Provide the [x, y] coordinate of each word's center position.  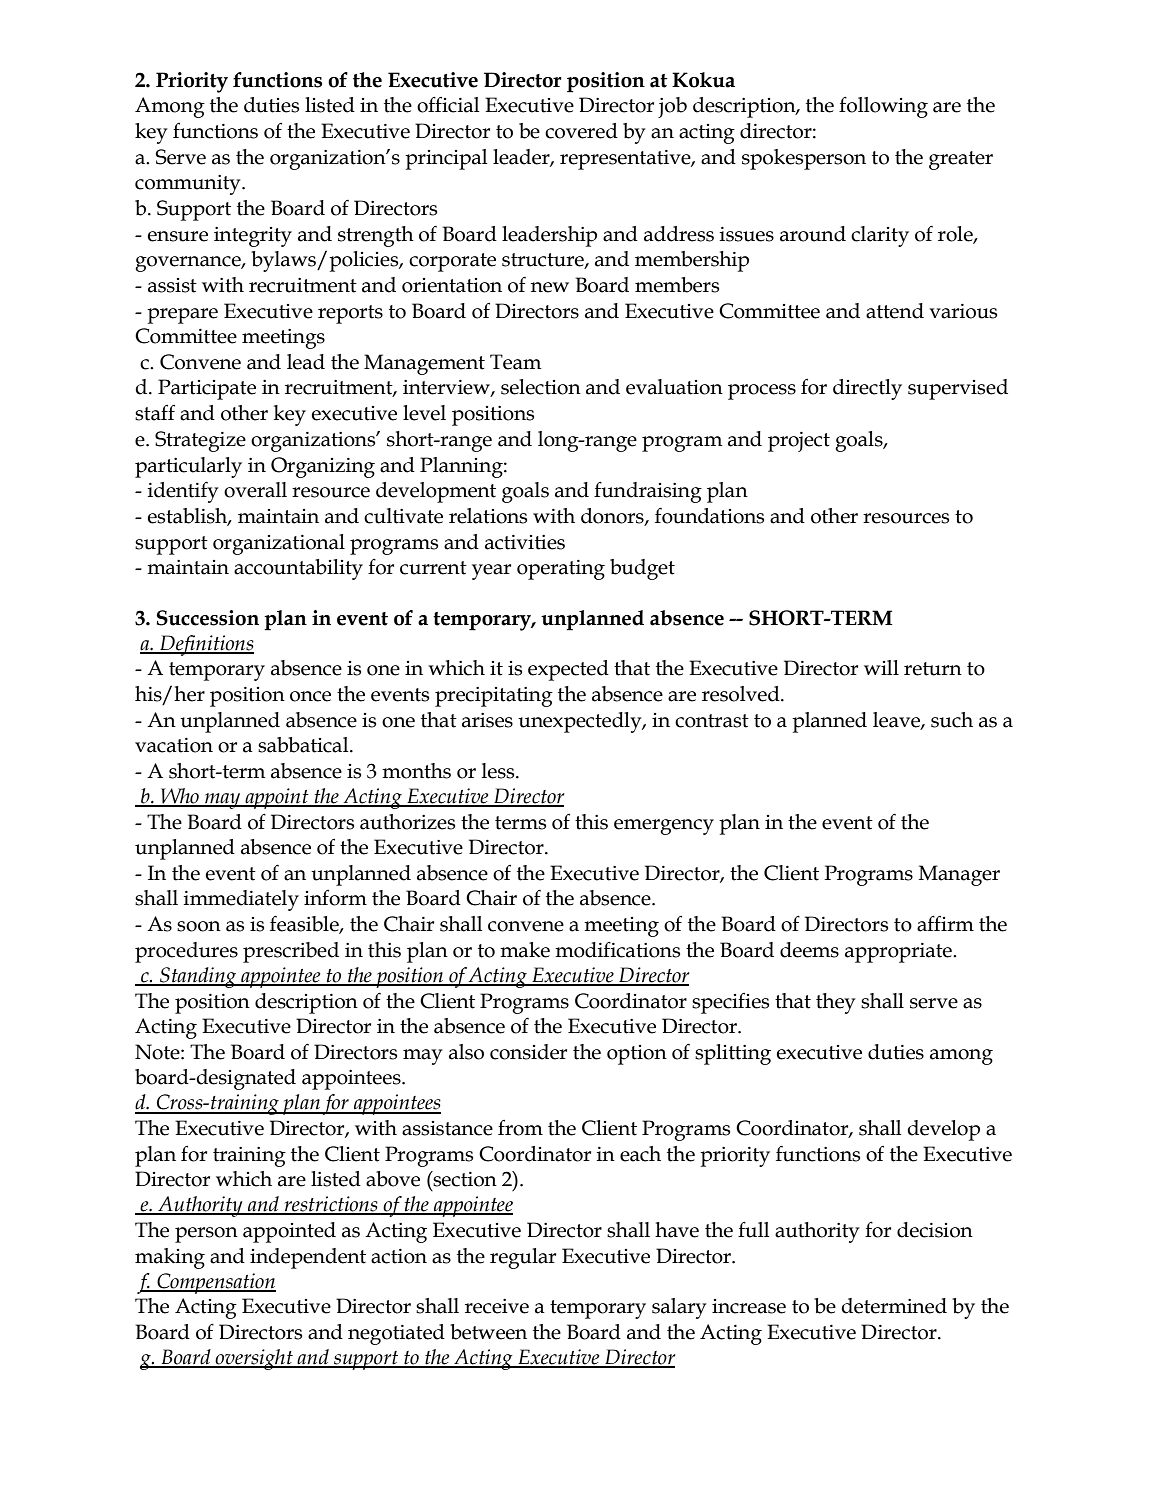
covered [581, 131]
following [883, 107]
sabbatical [304, 745]
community [189, 185]
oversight [254, 1359]
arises [487, 720]
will [881, 667]
